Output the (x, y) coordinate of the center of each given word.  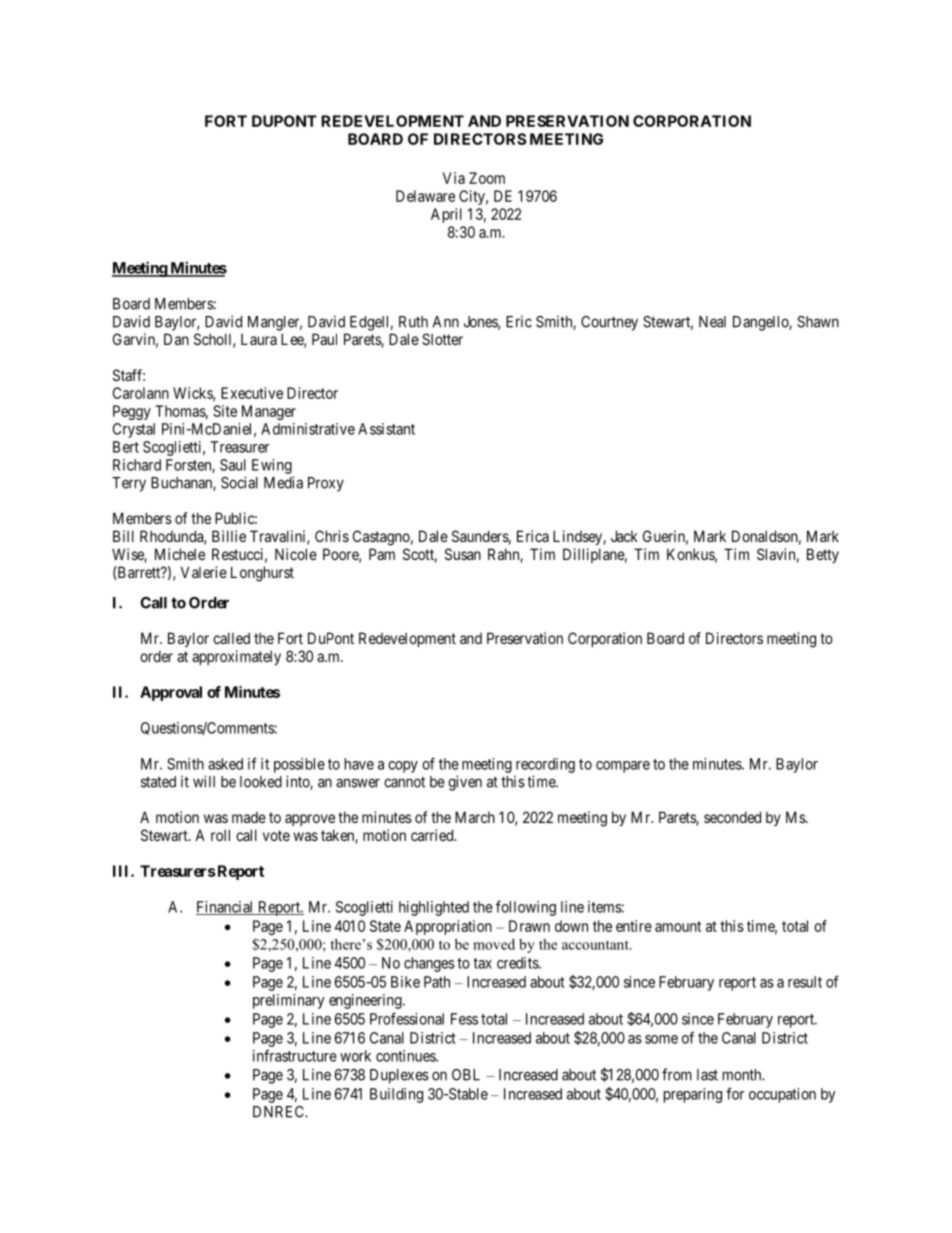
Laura (259, 339)
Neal (712, 322)
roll (220, 835)
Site (225, 411)
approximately (236, 657)
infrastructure (295, 1055)
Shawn (818, 322)
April (446, 215)
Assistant (386, 429)
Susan (463, 554)
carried (433, 835)
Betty (823, 555)
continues (406, 1056)
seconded (732, 817)
